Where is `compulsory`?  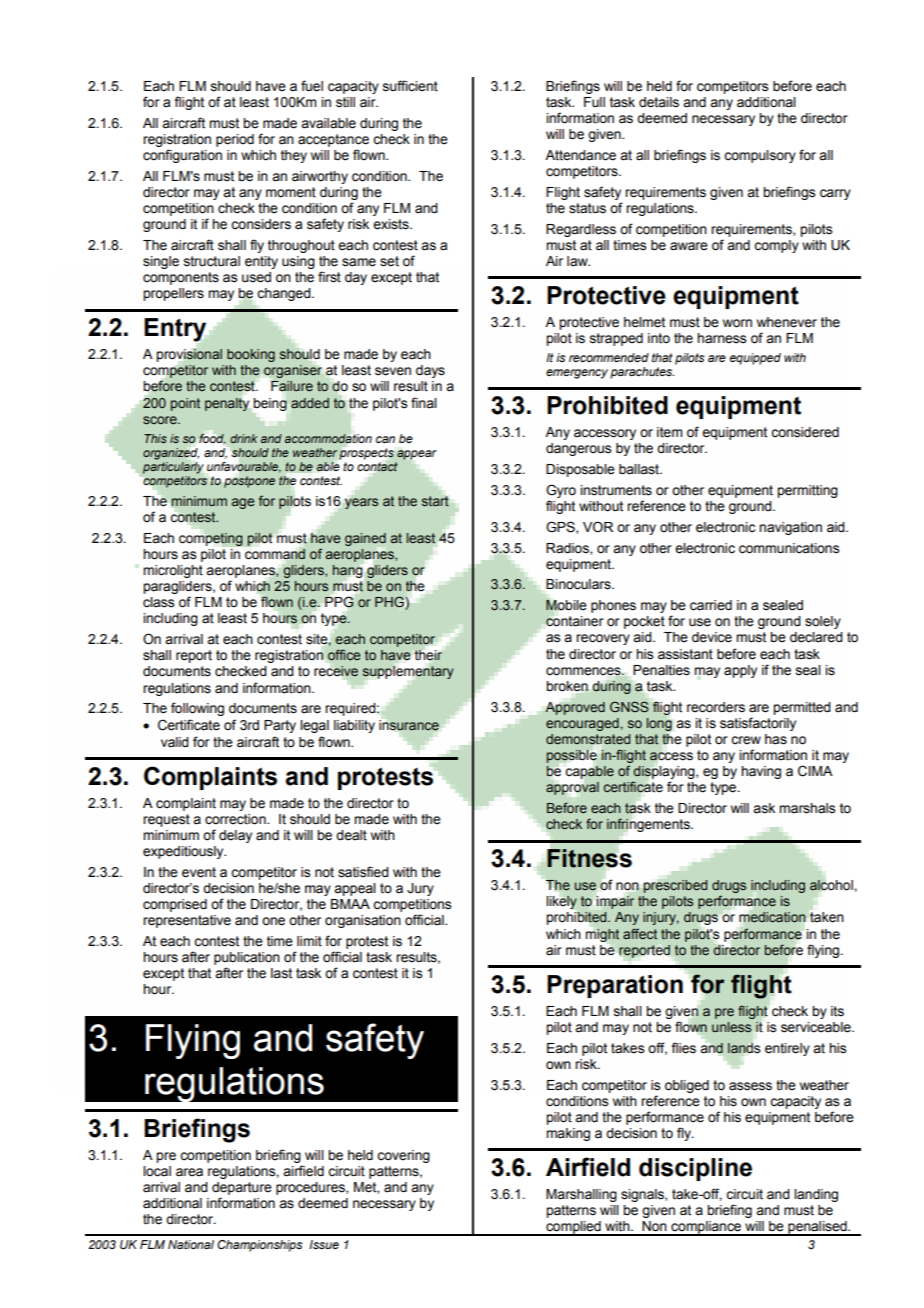 compulsory is located at coordinates (760, 156).
